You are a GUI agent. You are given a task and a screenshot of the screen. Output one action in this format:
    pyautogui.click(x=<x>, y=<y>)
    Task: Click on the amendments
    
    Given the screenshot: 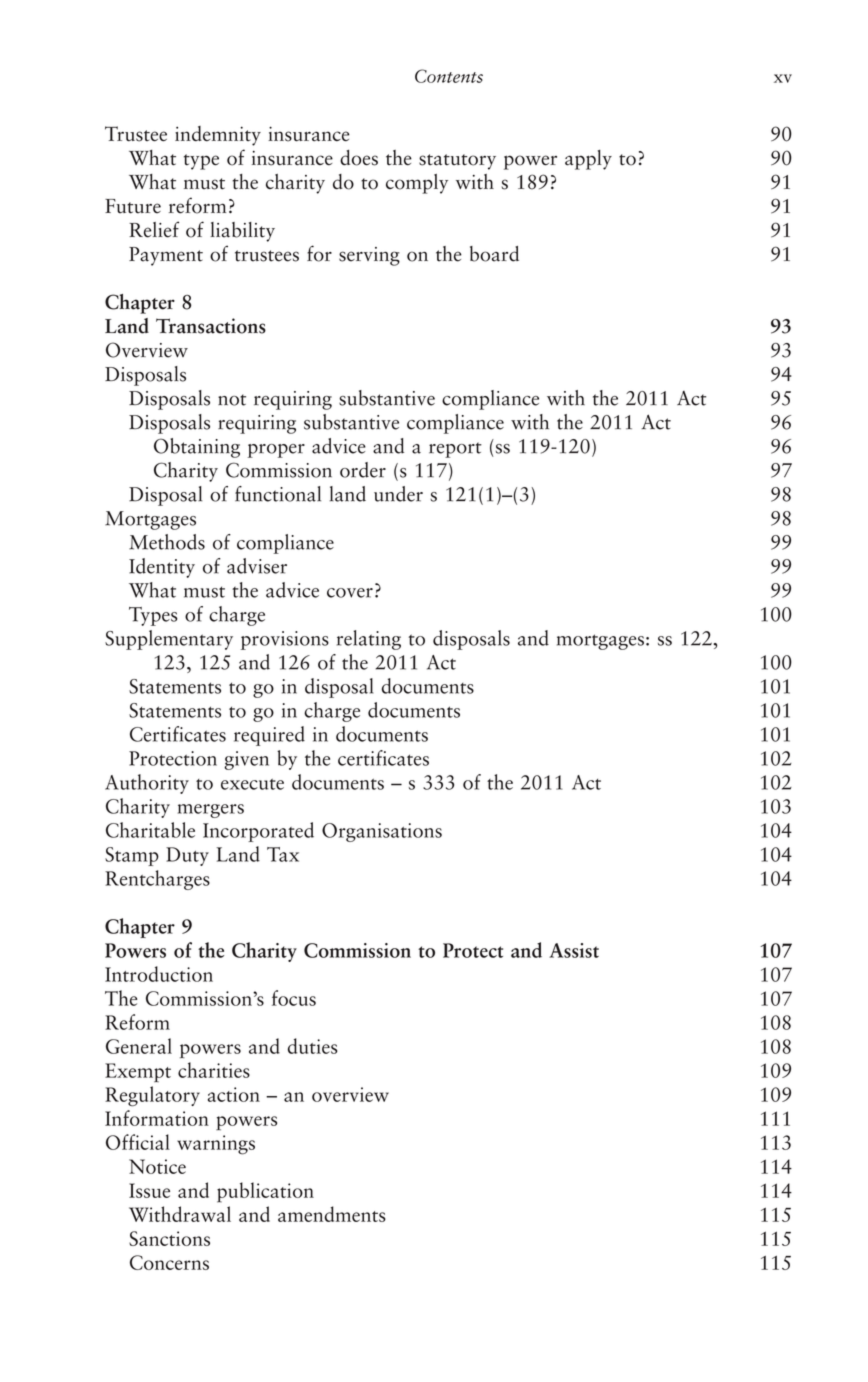 What is the action you would take?
    pyautogui.click(x=332, y=1214)
